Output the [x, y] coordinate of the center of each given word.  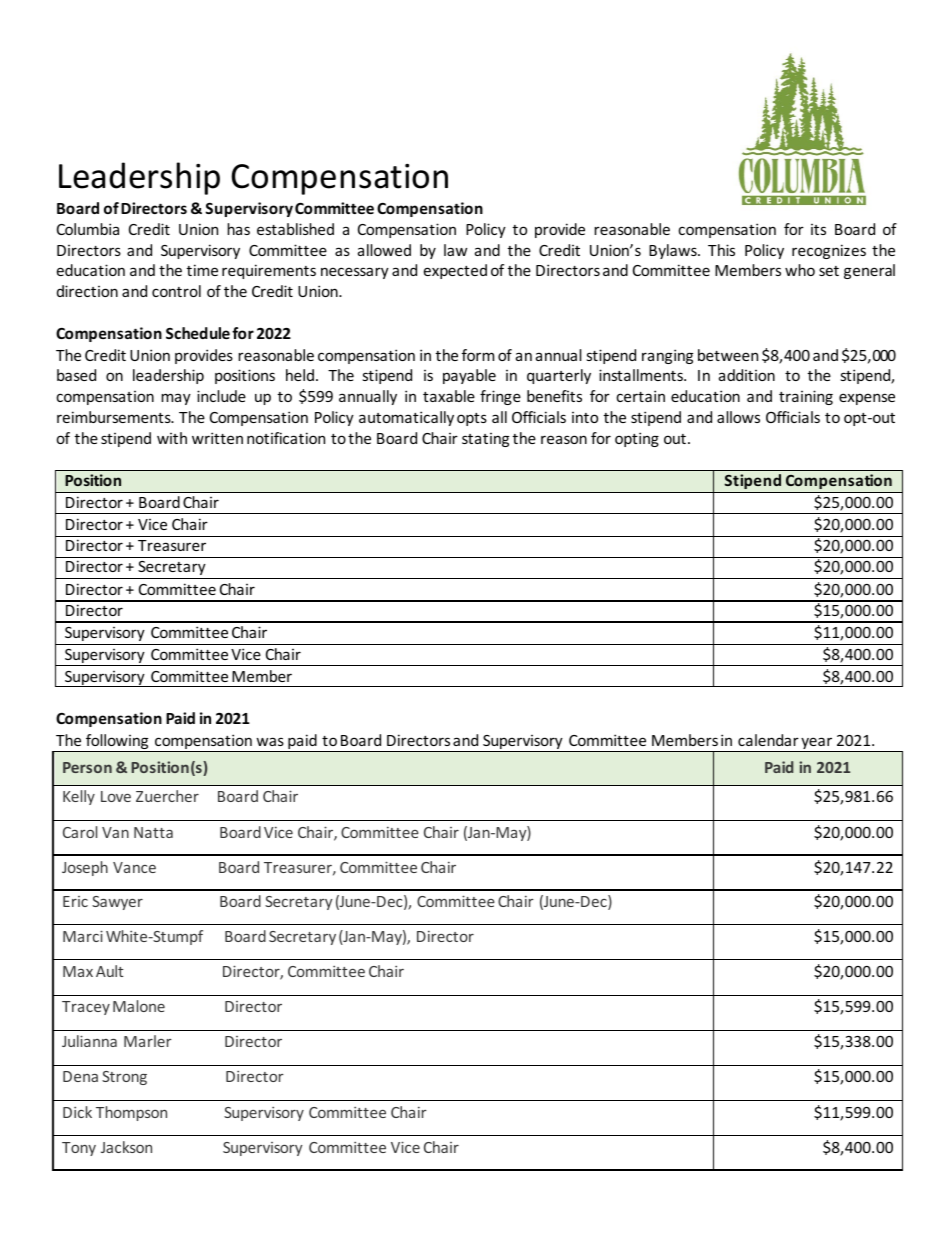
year [817, 745]
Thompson [131, 1113]
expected [455, 271]
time [202, 270]
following [117, 743]
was [270, 741]
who [800, 270]
